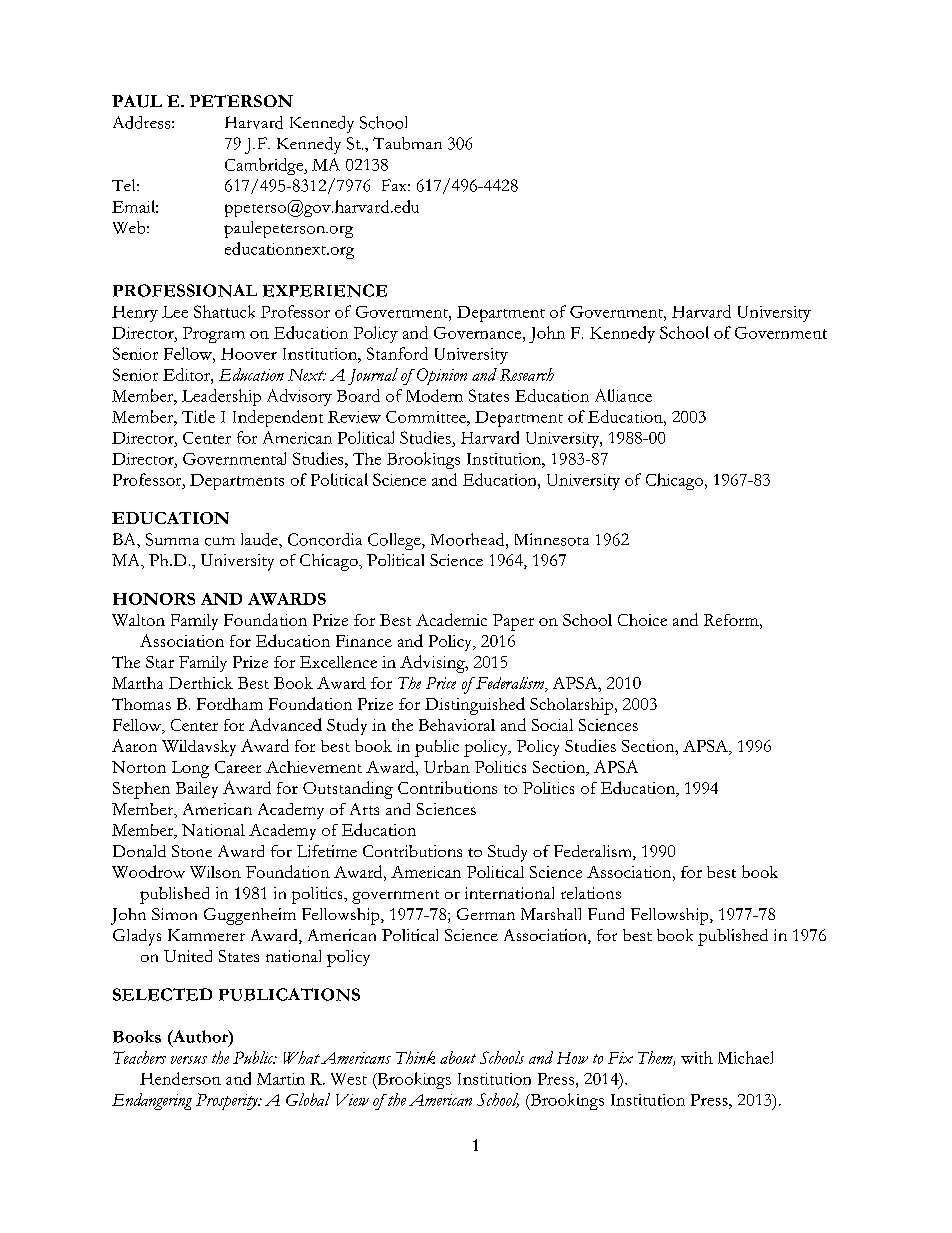 This screenshot has width=952, height=1233. Describe the element at coordinates (325, 290) in the screenshot. I see `EXPERIENCE` at that location.
